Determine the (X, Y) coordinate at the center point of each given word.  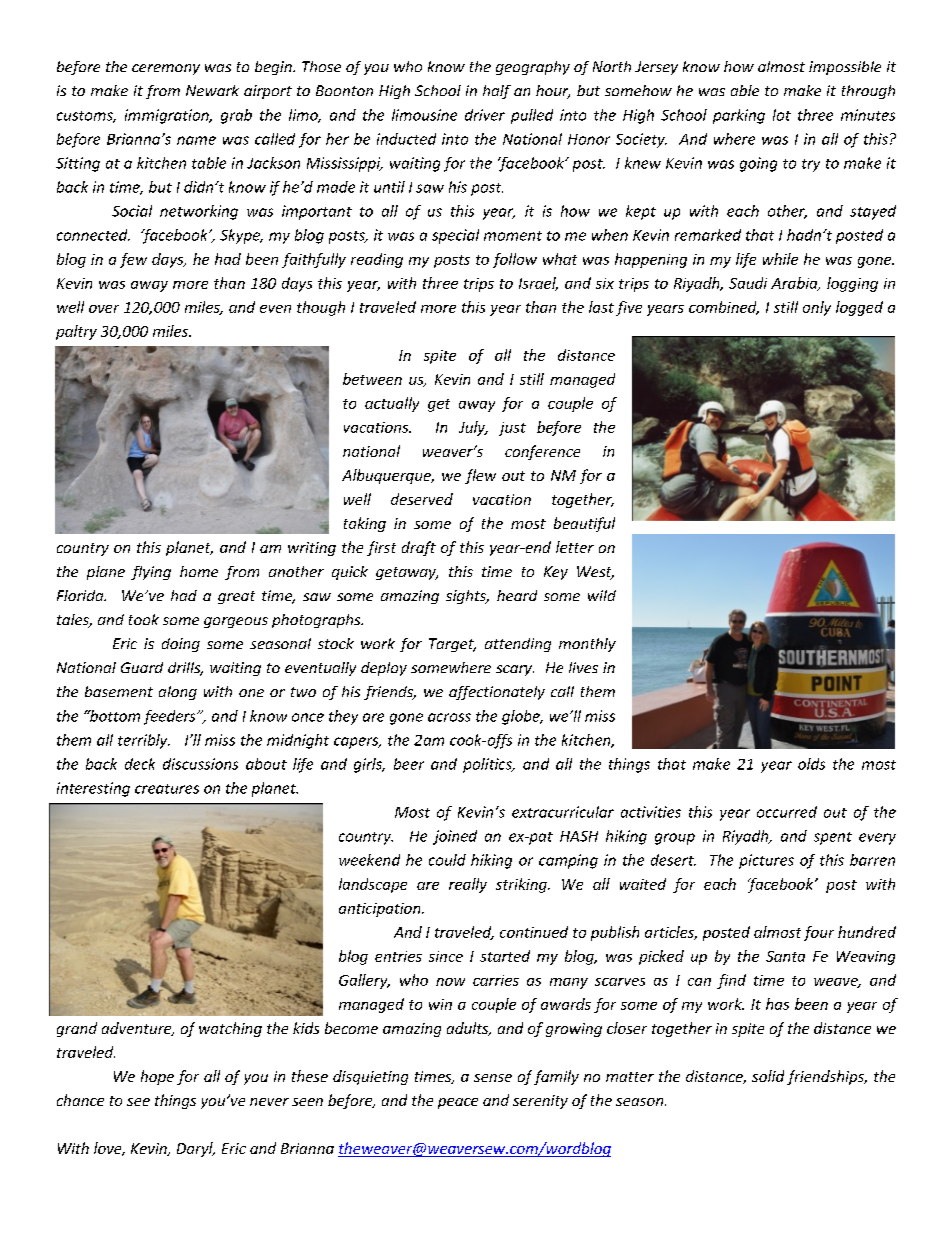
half (497, 92)
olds (811, 764)
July (473, 428)
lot (782, 115)
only (817, 308)
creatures (167, 789)
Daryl (196, 1149)
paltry (76, 332)
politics (488, 765)
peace (458, 1103)
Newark (212, 90)
